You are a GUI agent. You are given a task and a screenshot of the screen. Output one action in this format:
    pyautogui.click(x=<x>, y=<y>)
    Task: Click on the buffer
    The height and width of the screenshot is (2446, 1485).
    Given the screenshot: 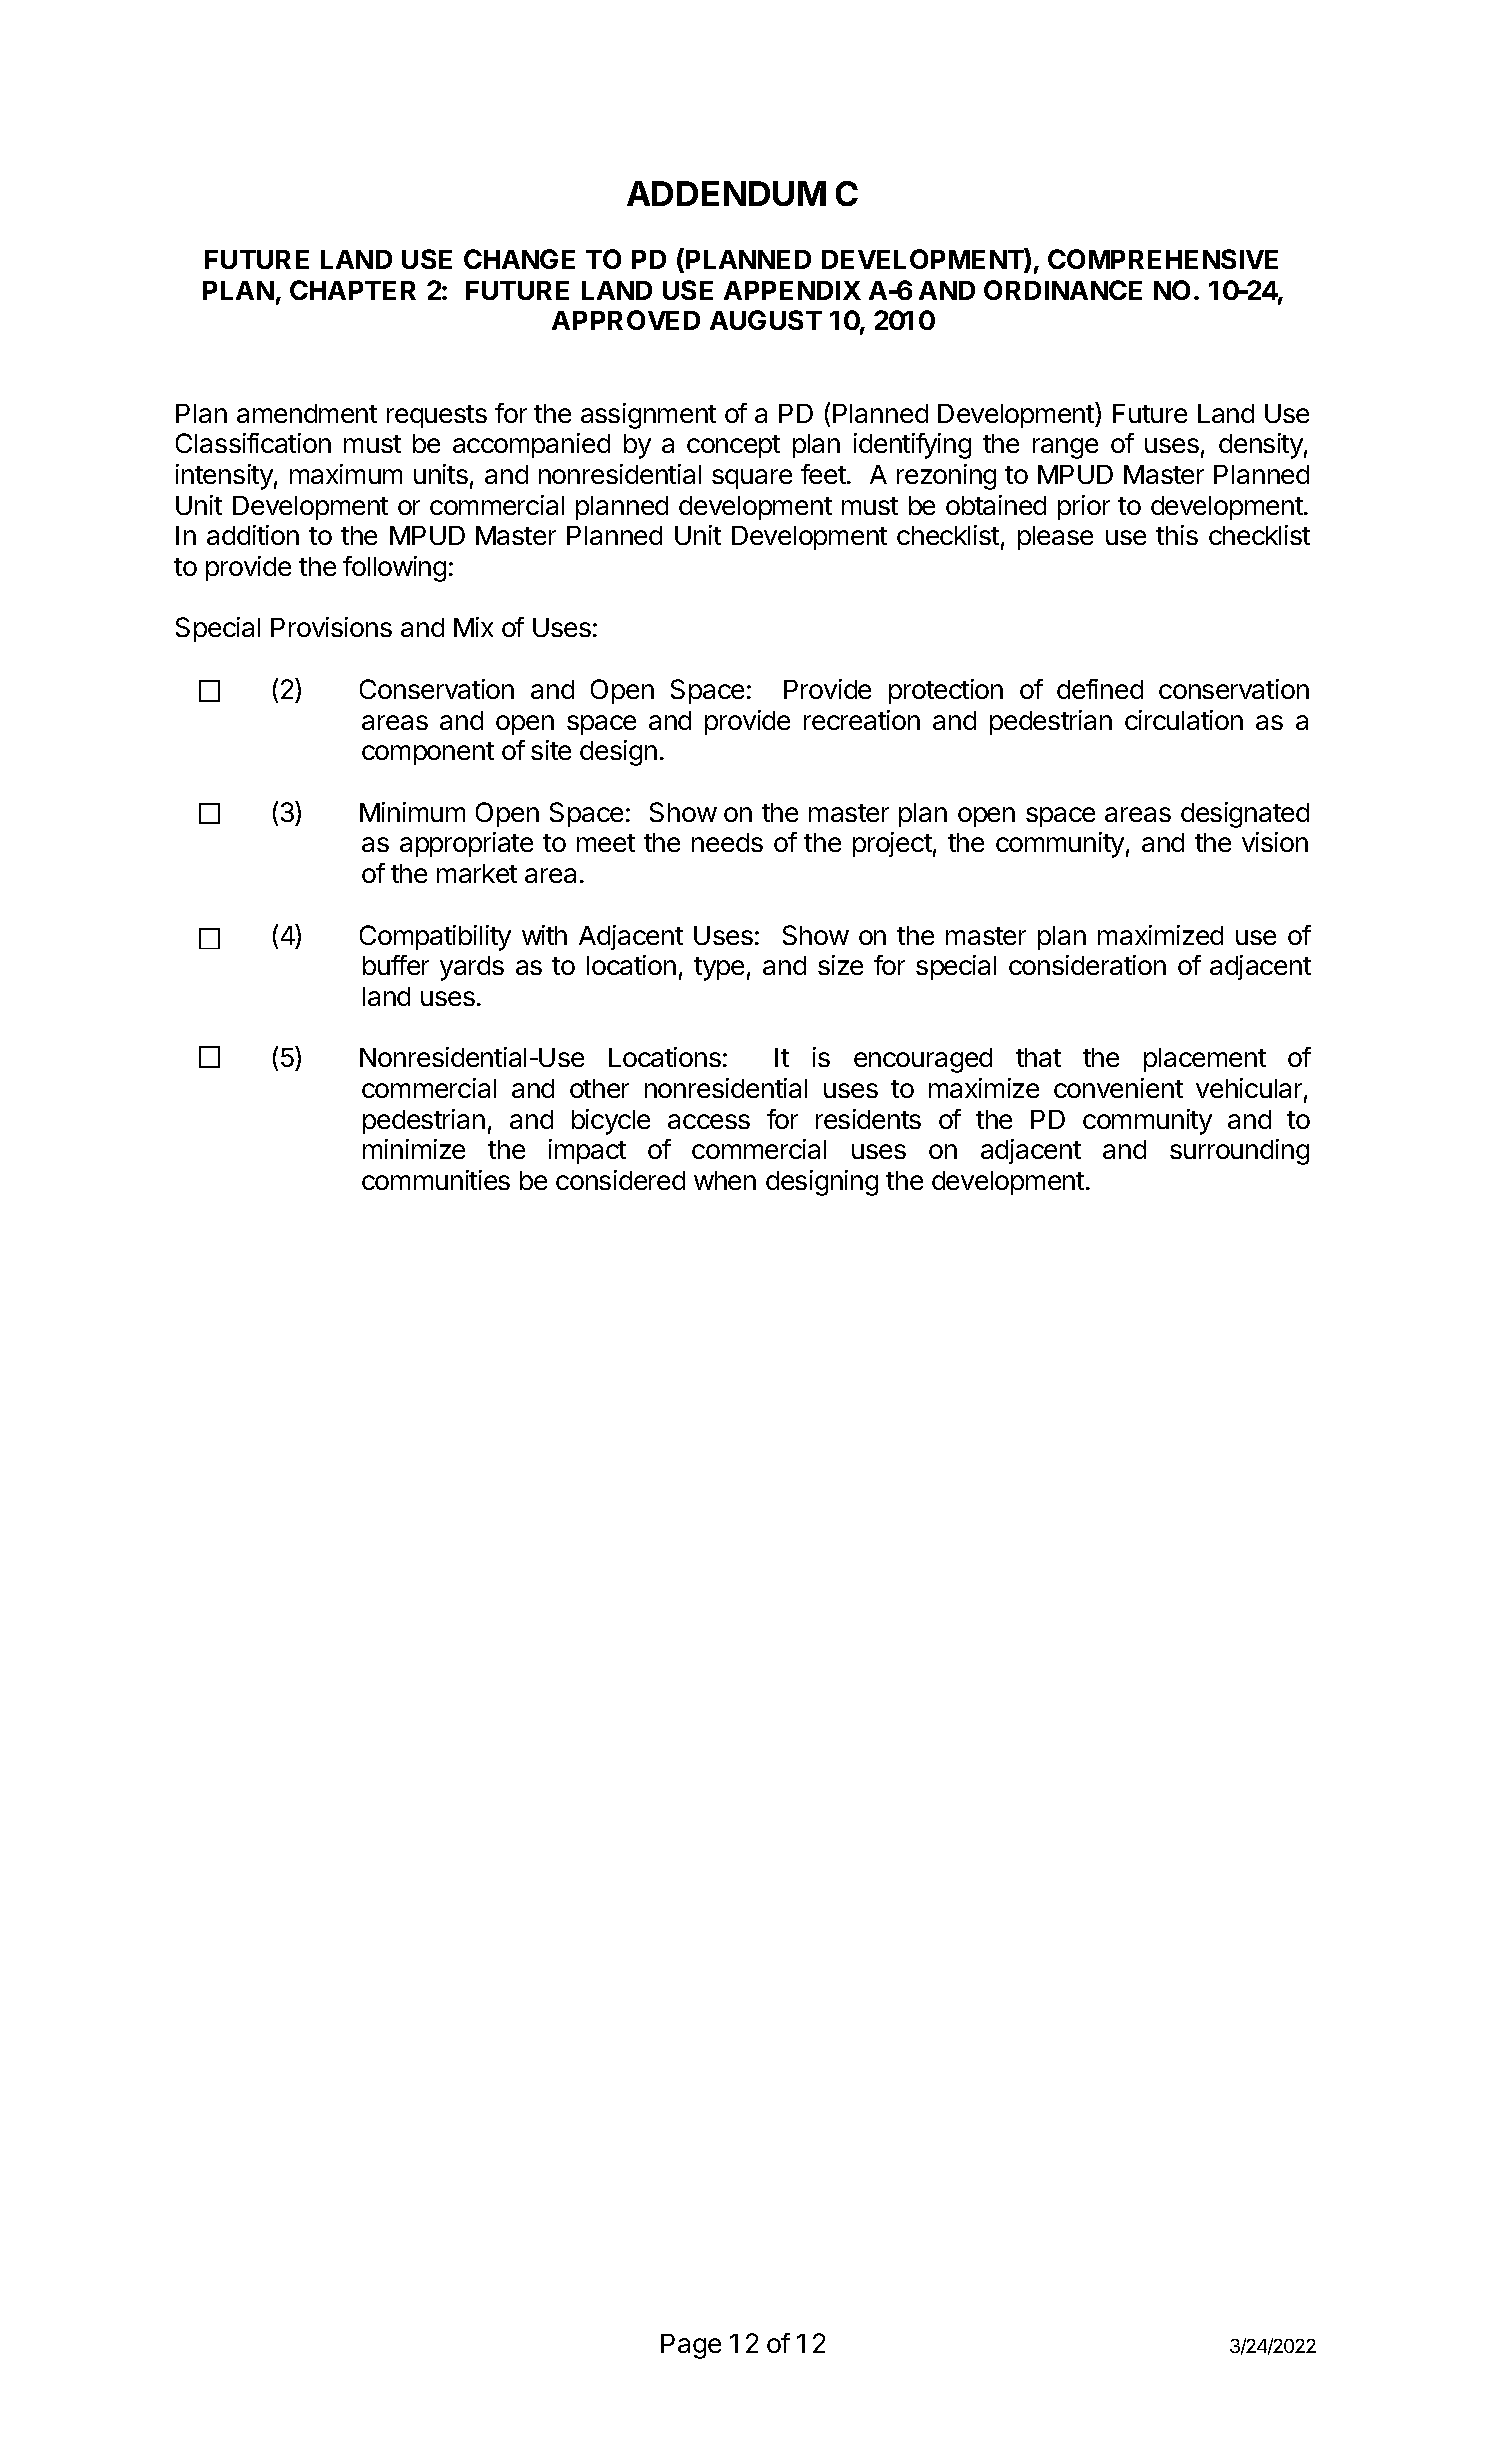 What is the action you would take?
    pyautogui.click(x=396, y=965)
